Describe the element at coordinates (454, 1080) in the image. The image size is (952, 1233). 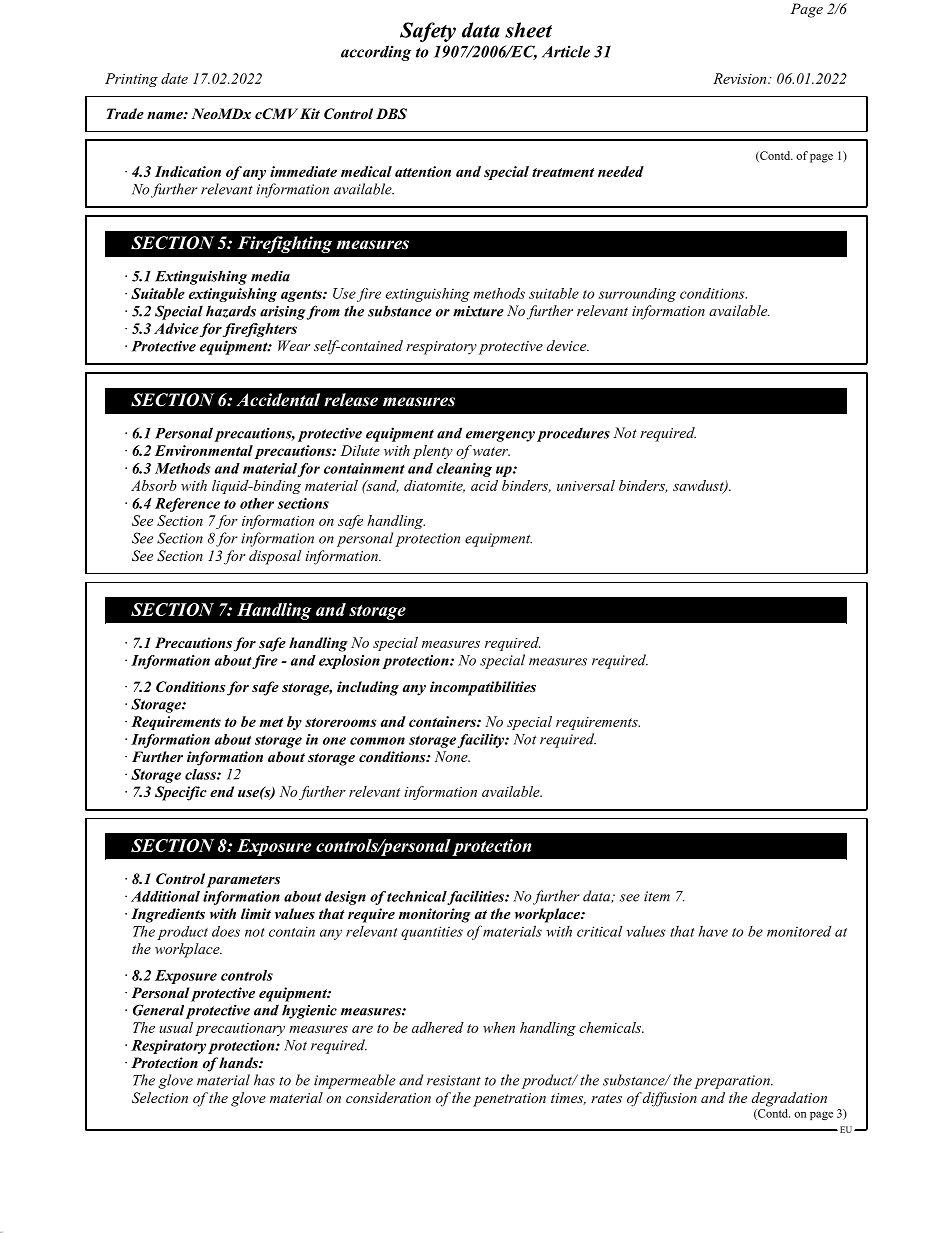
I see `resistant` at that location.
